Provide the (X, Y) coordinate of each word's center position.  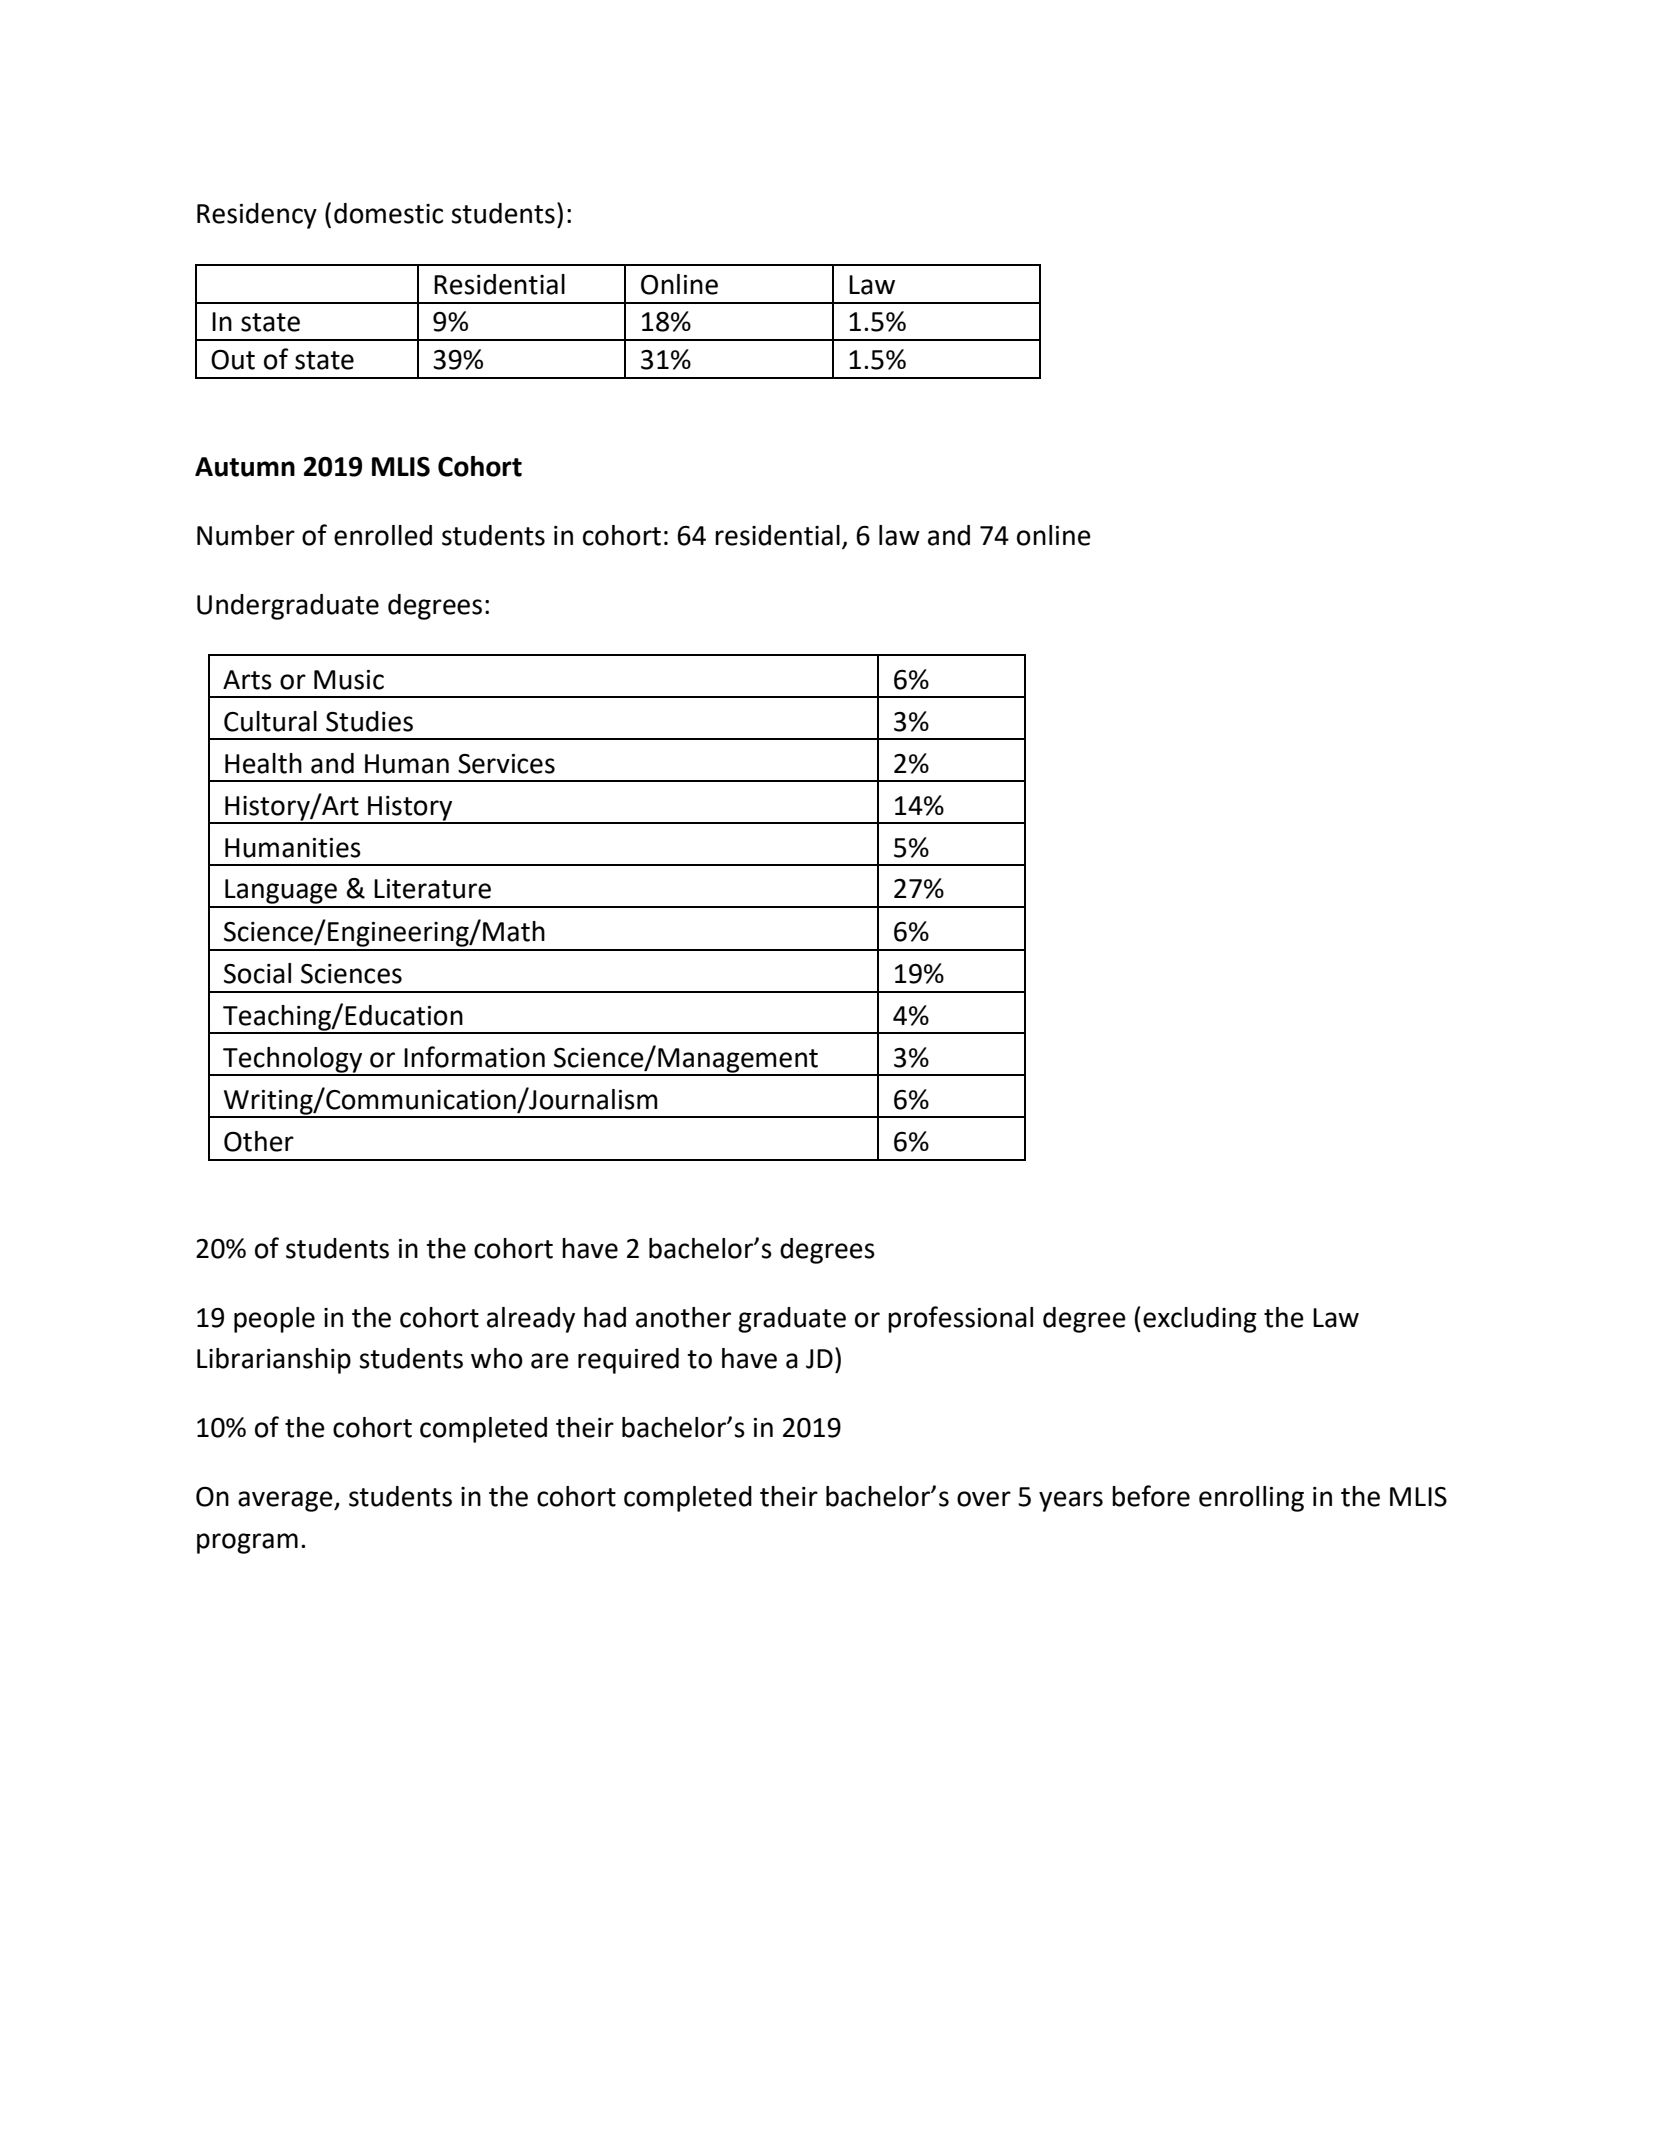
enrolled (383, 535)
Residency (257, 216)
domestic (388, 213)
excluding (1200, 1320)
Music (349, 680)
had (605, 1317)
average (286, 1501)
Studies (369, 721)
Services (506, 764)
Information (474, 1057)
